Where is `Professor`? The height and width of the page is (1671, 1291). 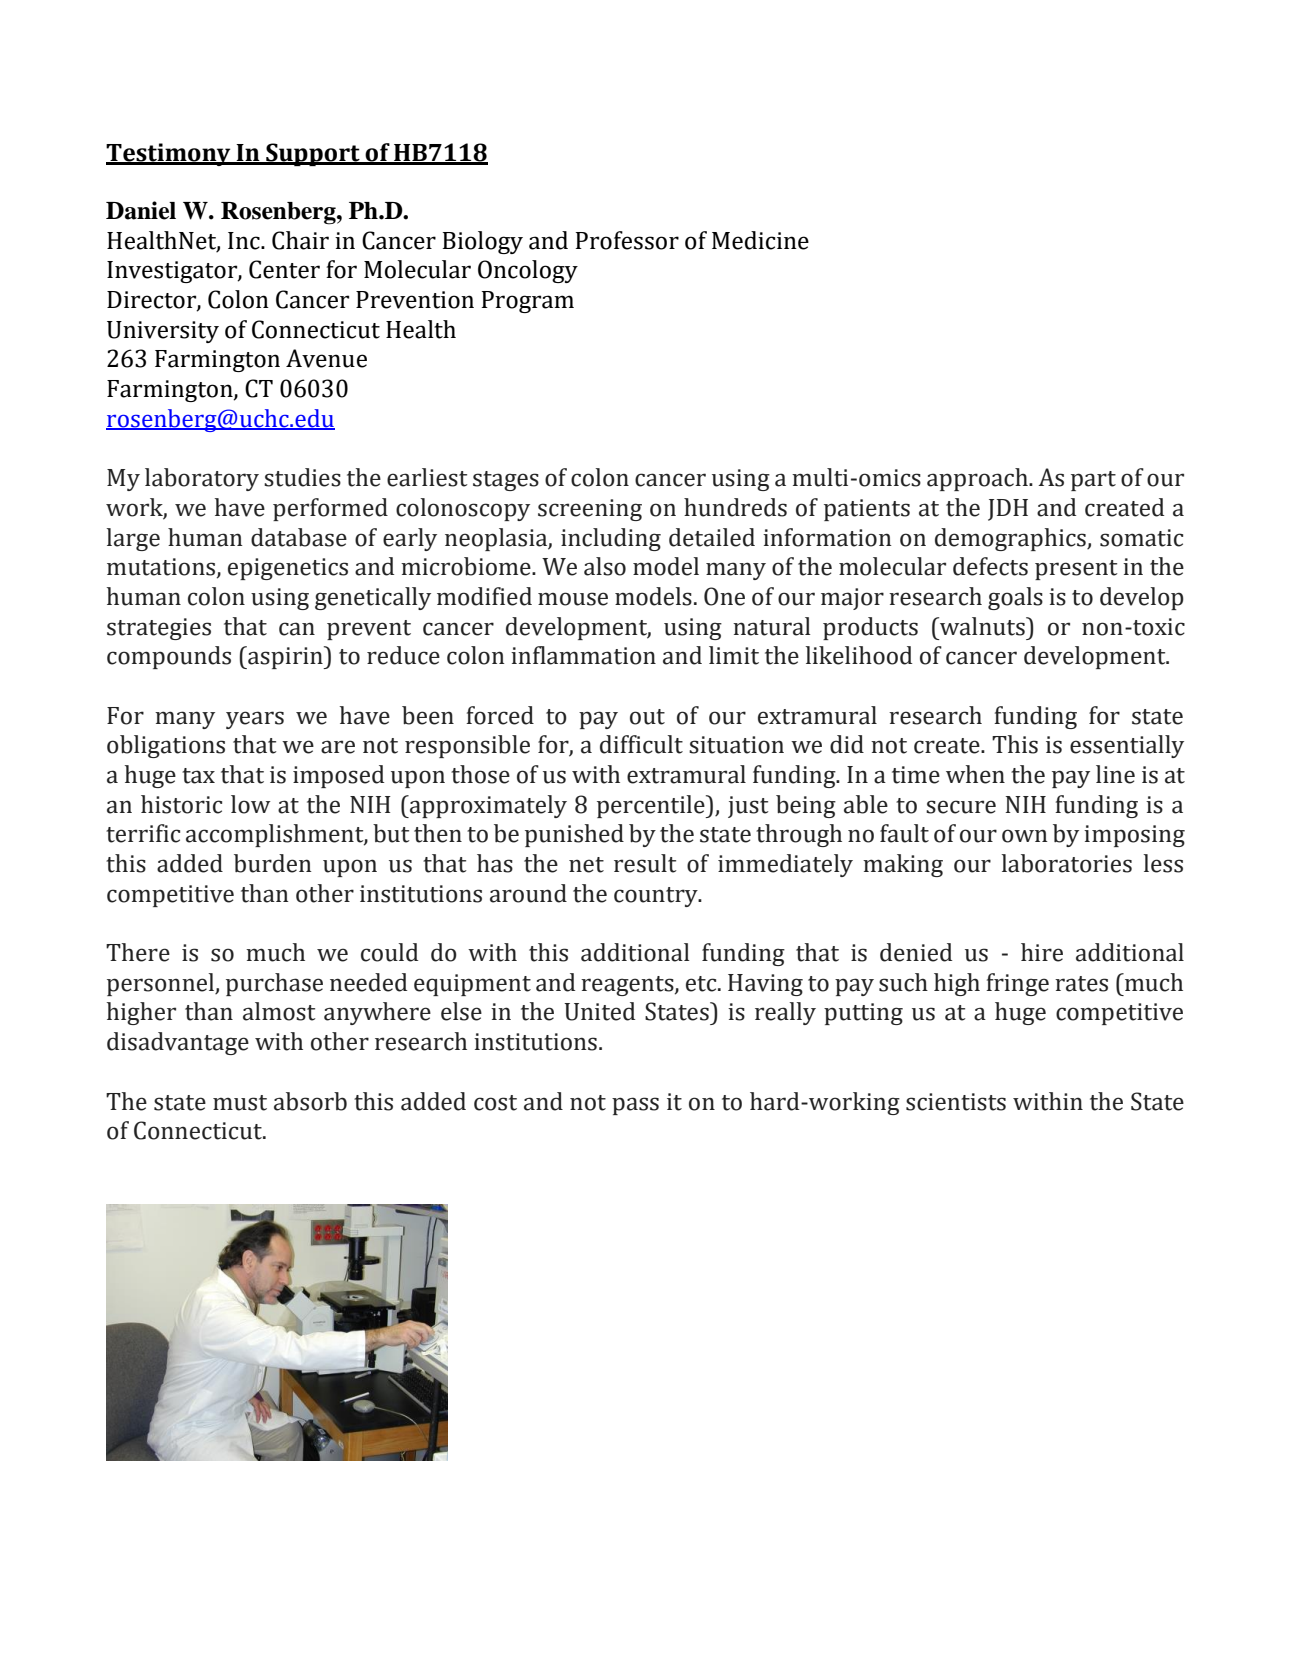 Professor is located at coordinates (627, 240).
